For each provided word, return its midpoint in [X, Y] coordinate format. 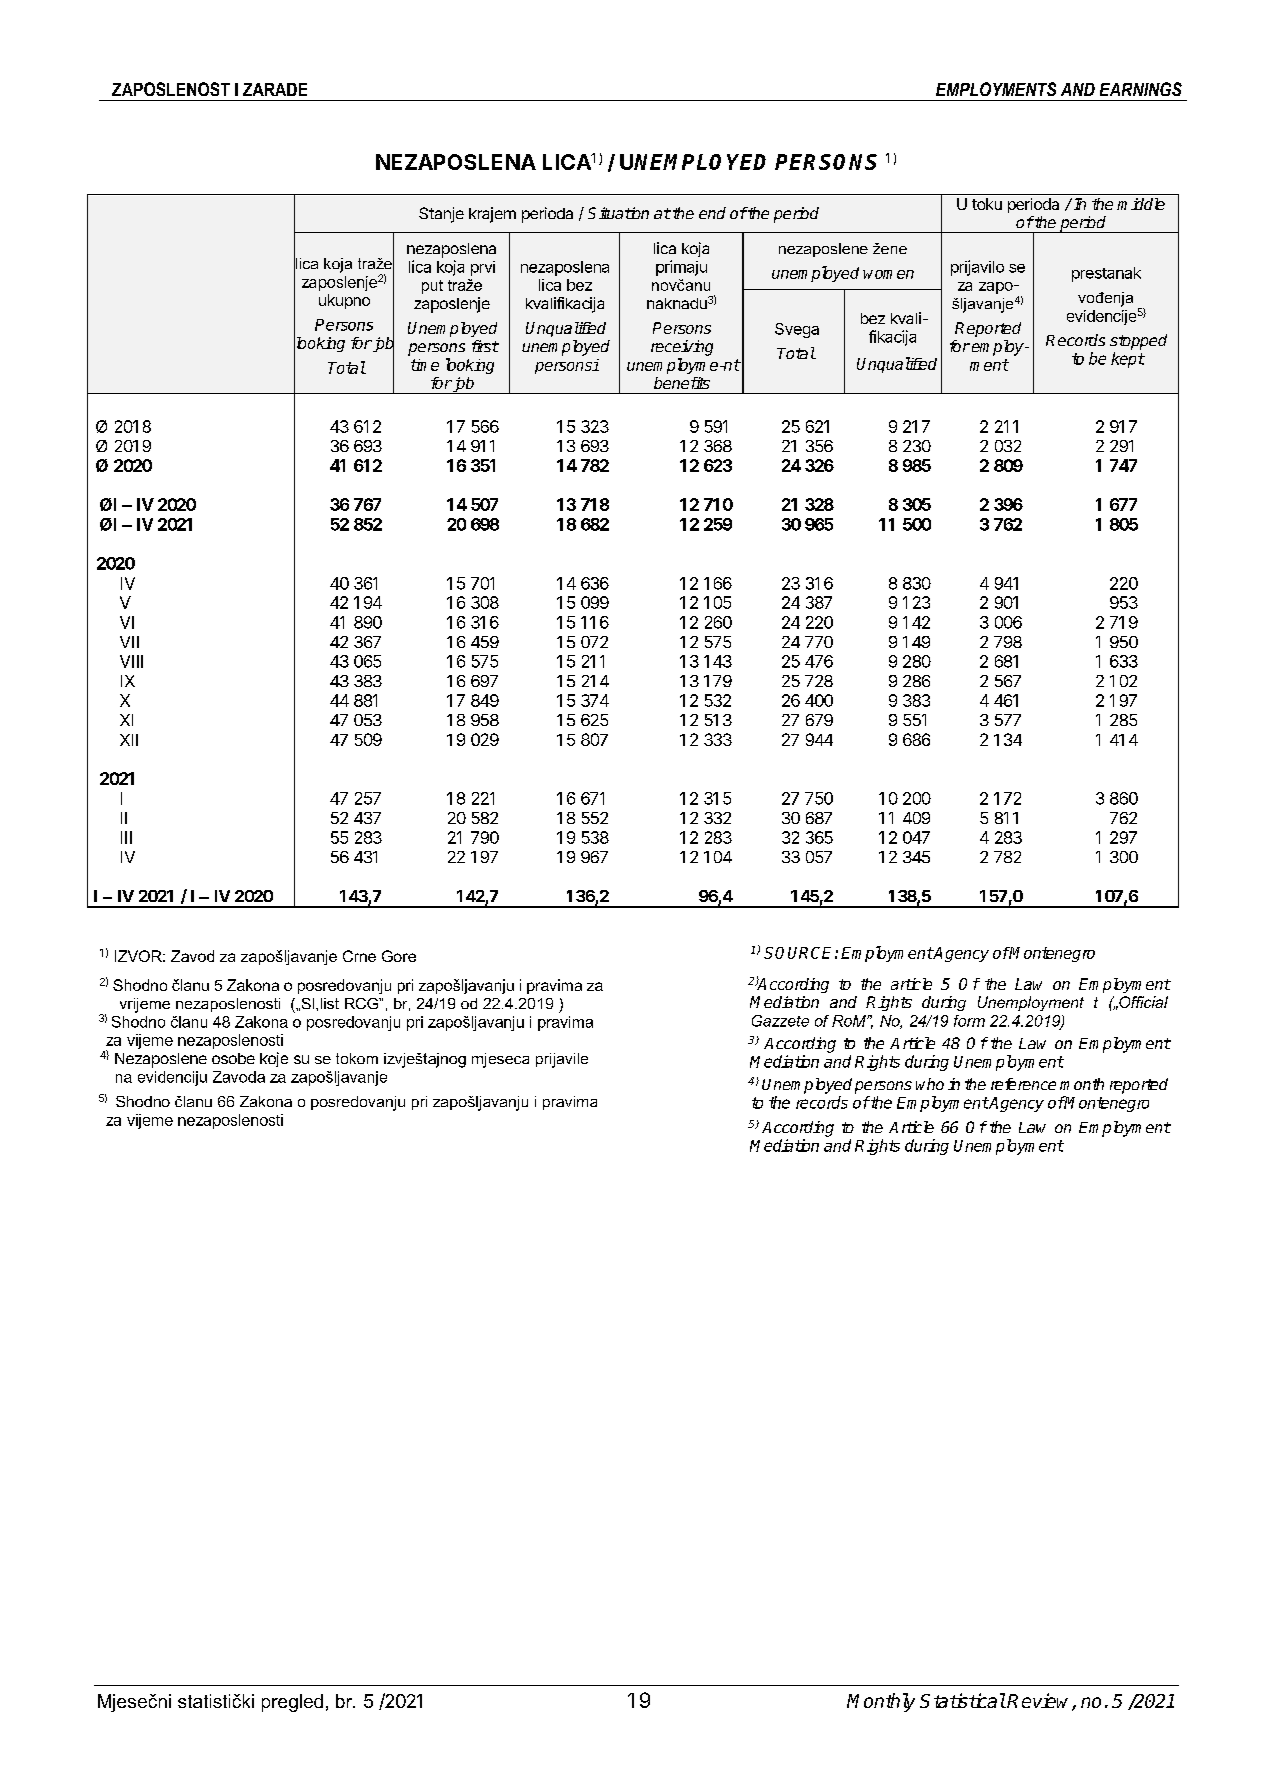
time [425, 365]
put [432, 287]
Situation [618, 213]
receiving [682, 348]
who [930, 1084]
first [485, 346]
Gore [399, 956]
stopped [1138, 342]
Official [1142, 1002]
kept [1128, 360]
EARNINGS [1141, 89]
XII [129, 740]
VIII [131, 661]
